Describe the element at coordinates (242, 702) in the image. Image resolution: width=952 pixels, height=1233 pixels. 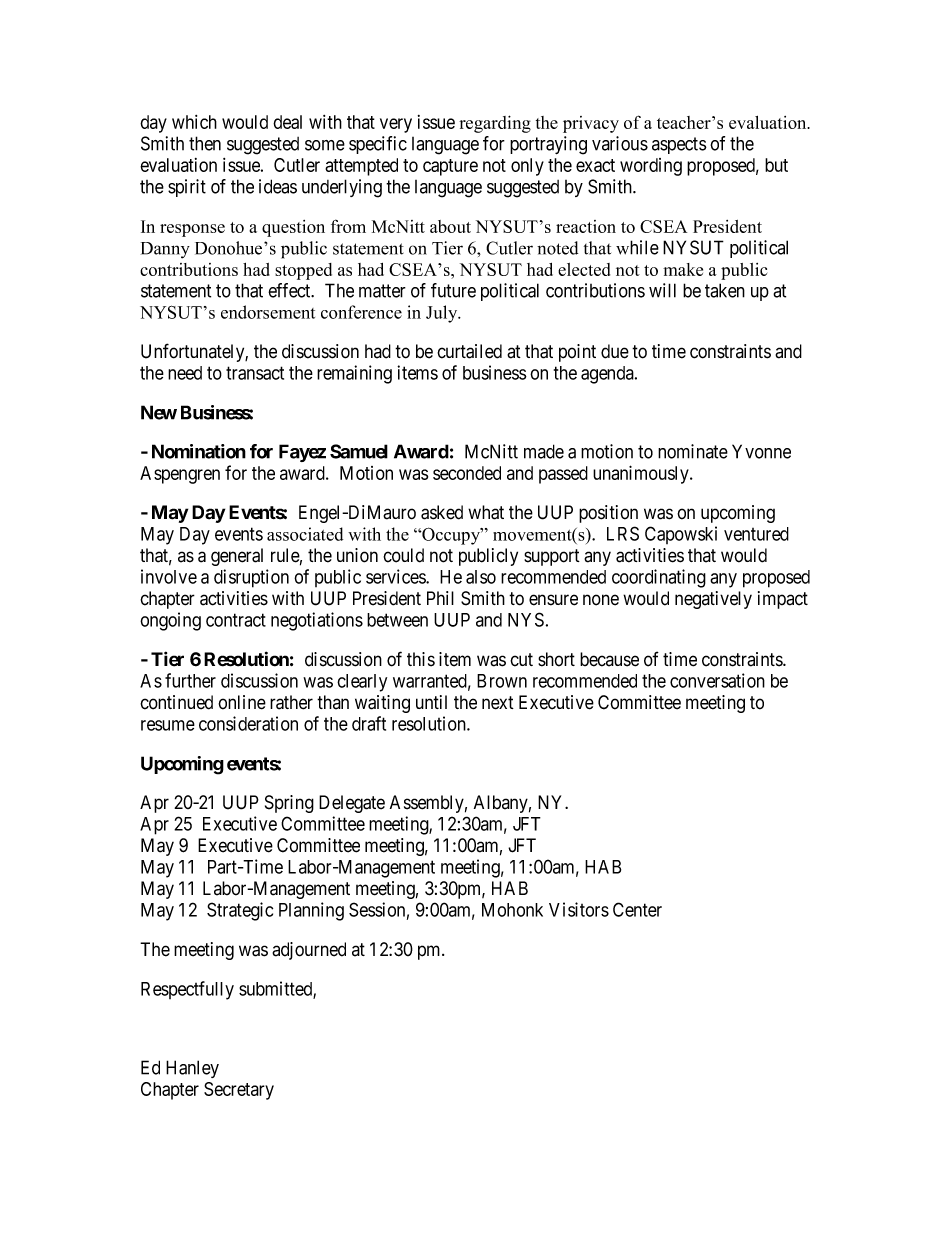
I see `online` at that location.
